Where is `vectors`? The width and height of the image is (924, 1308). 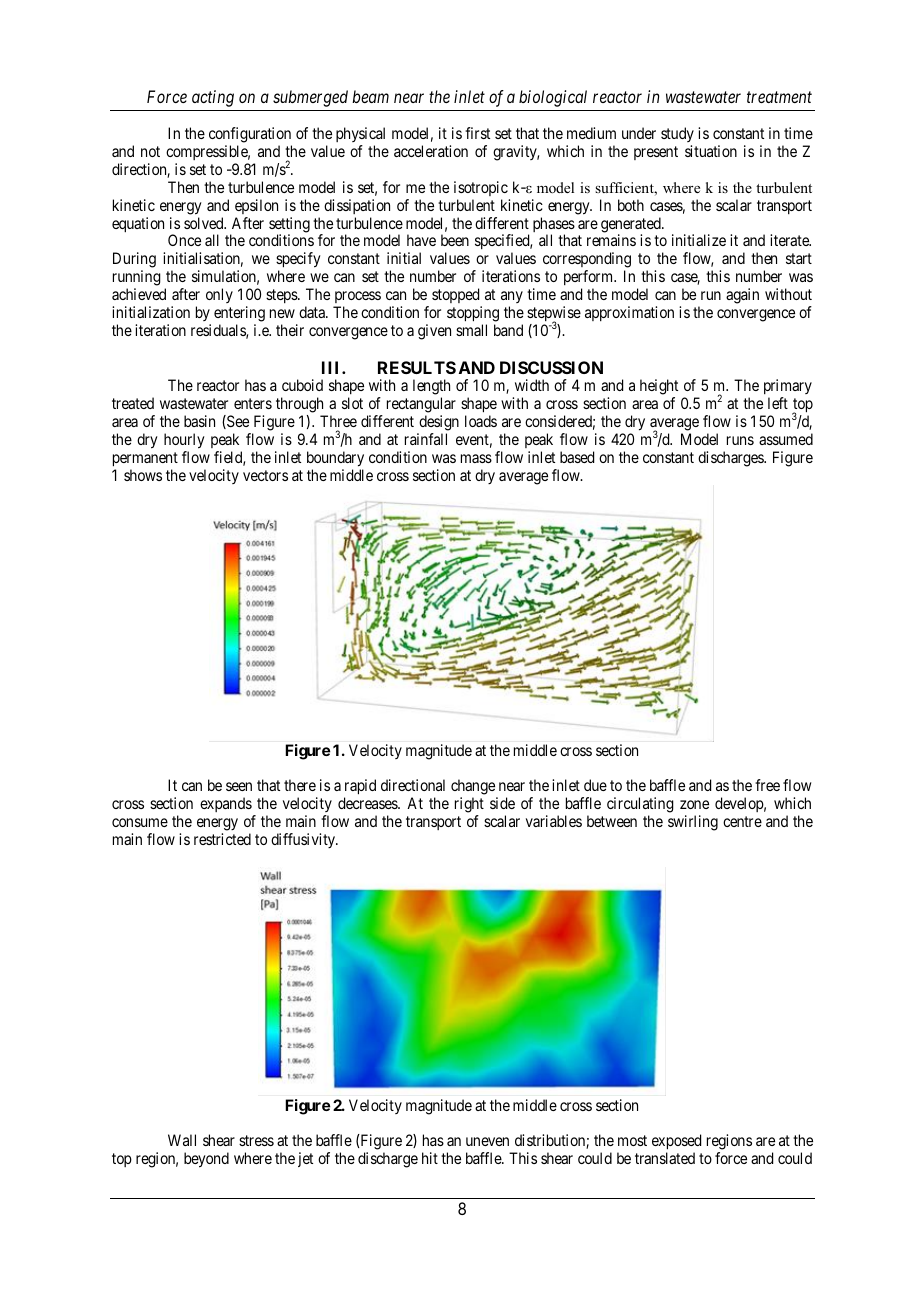 vectors is located at coordinates (265, 475).
